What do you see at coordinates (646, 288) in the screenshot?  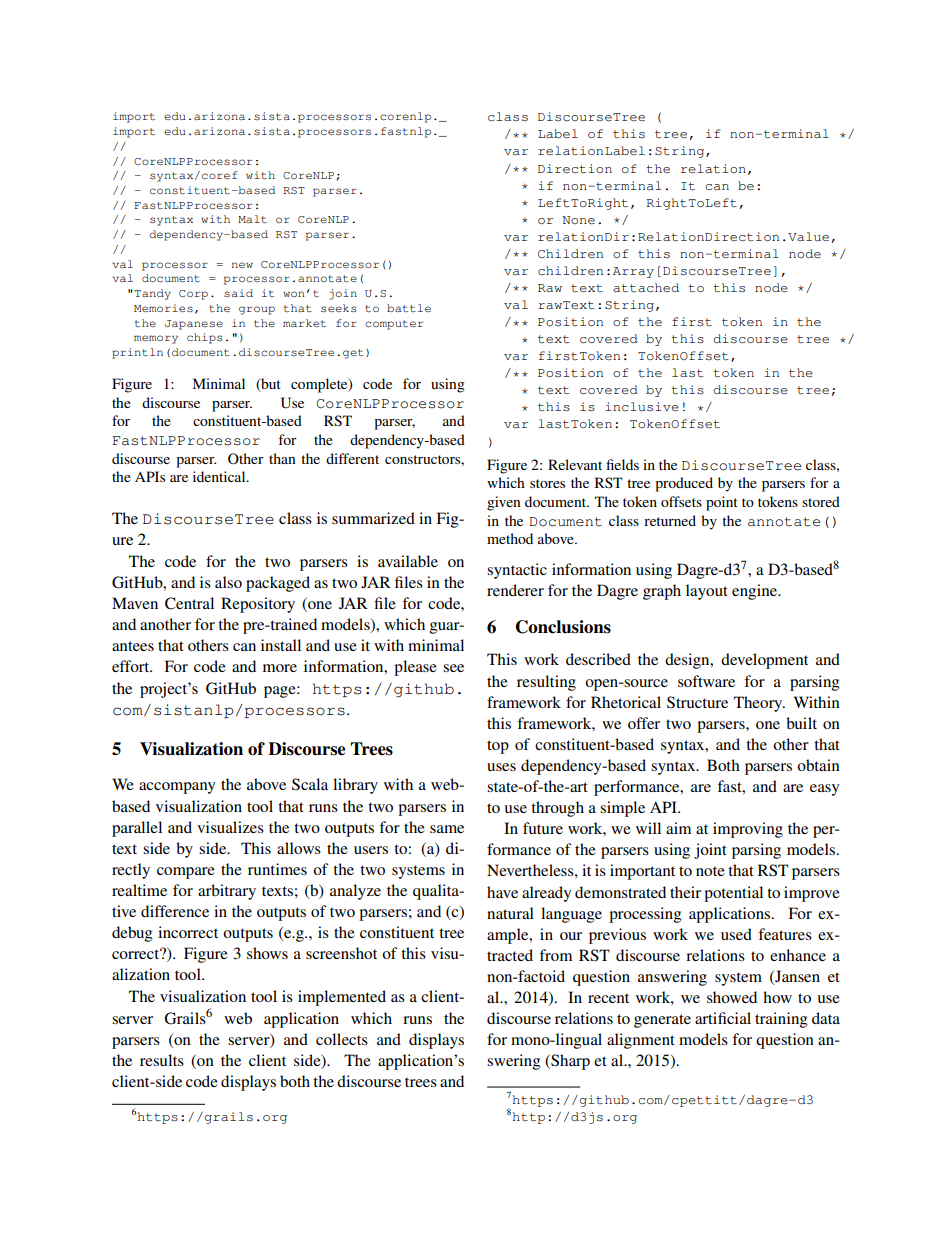 I see `attached` at bounding box center [646, 288].
